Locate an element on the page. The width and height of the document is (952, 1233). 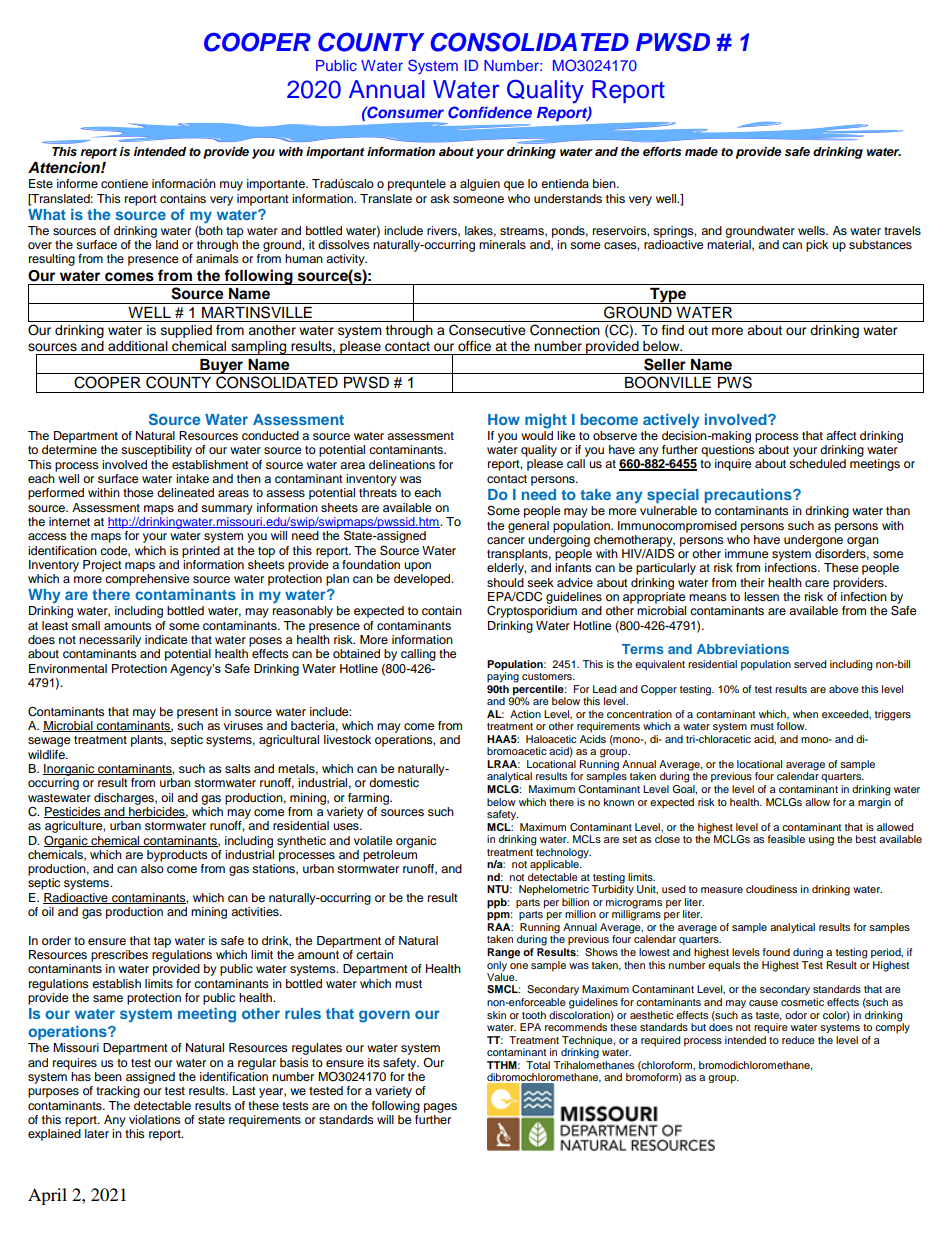
made is located at coordinates (701, 151).
